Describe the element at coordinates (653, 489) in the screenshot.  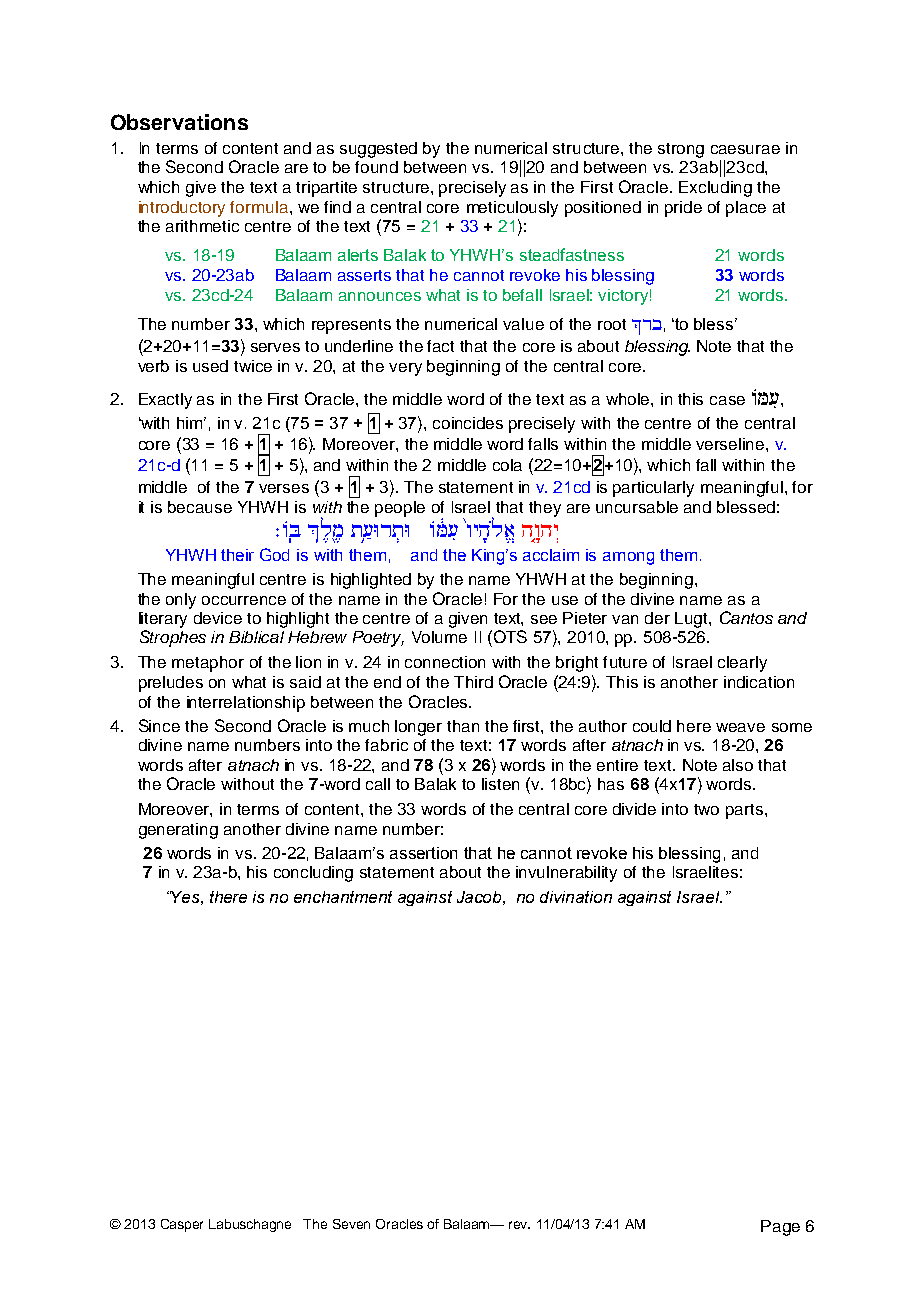
I see `particularly` at that location.
